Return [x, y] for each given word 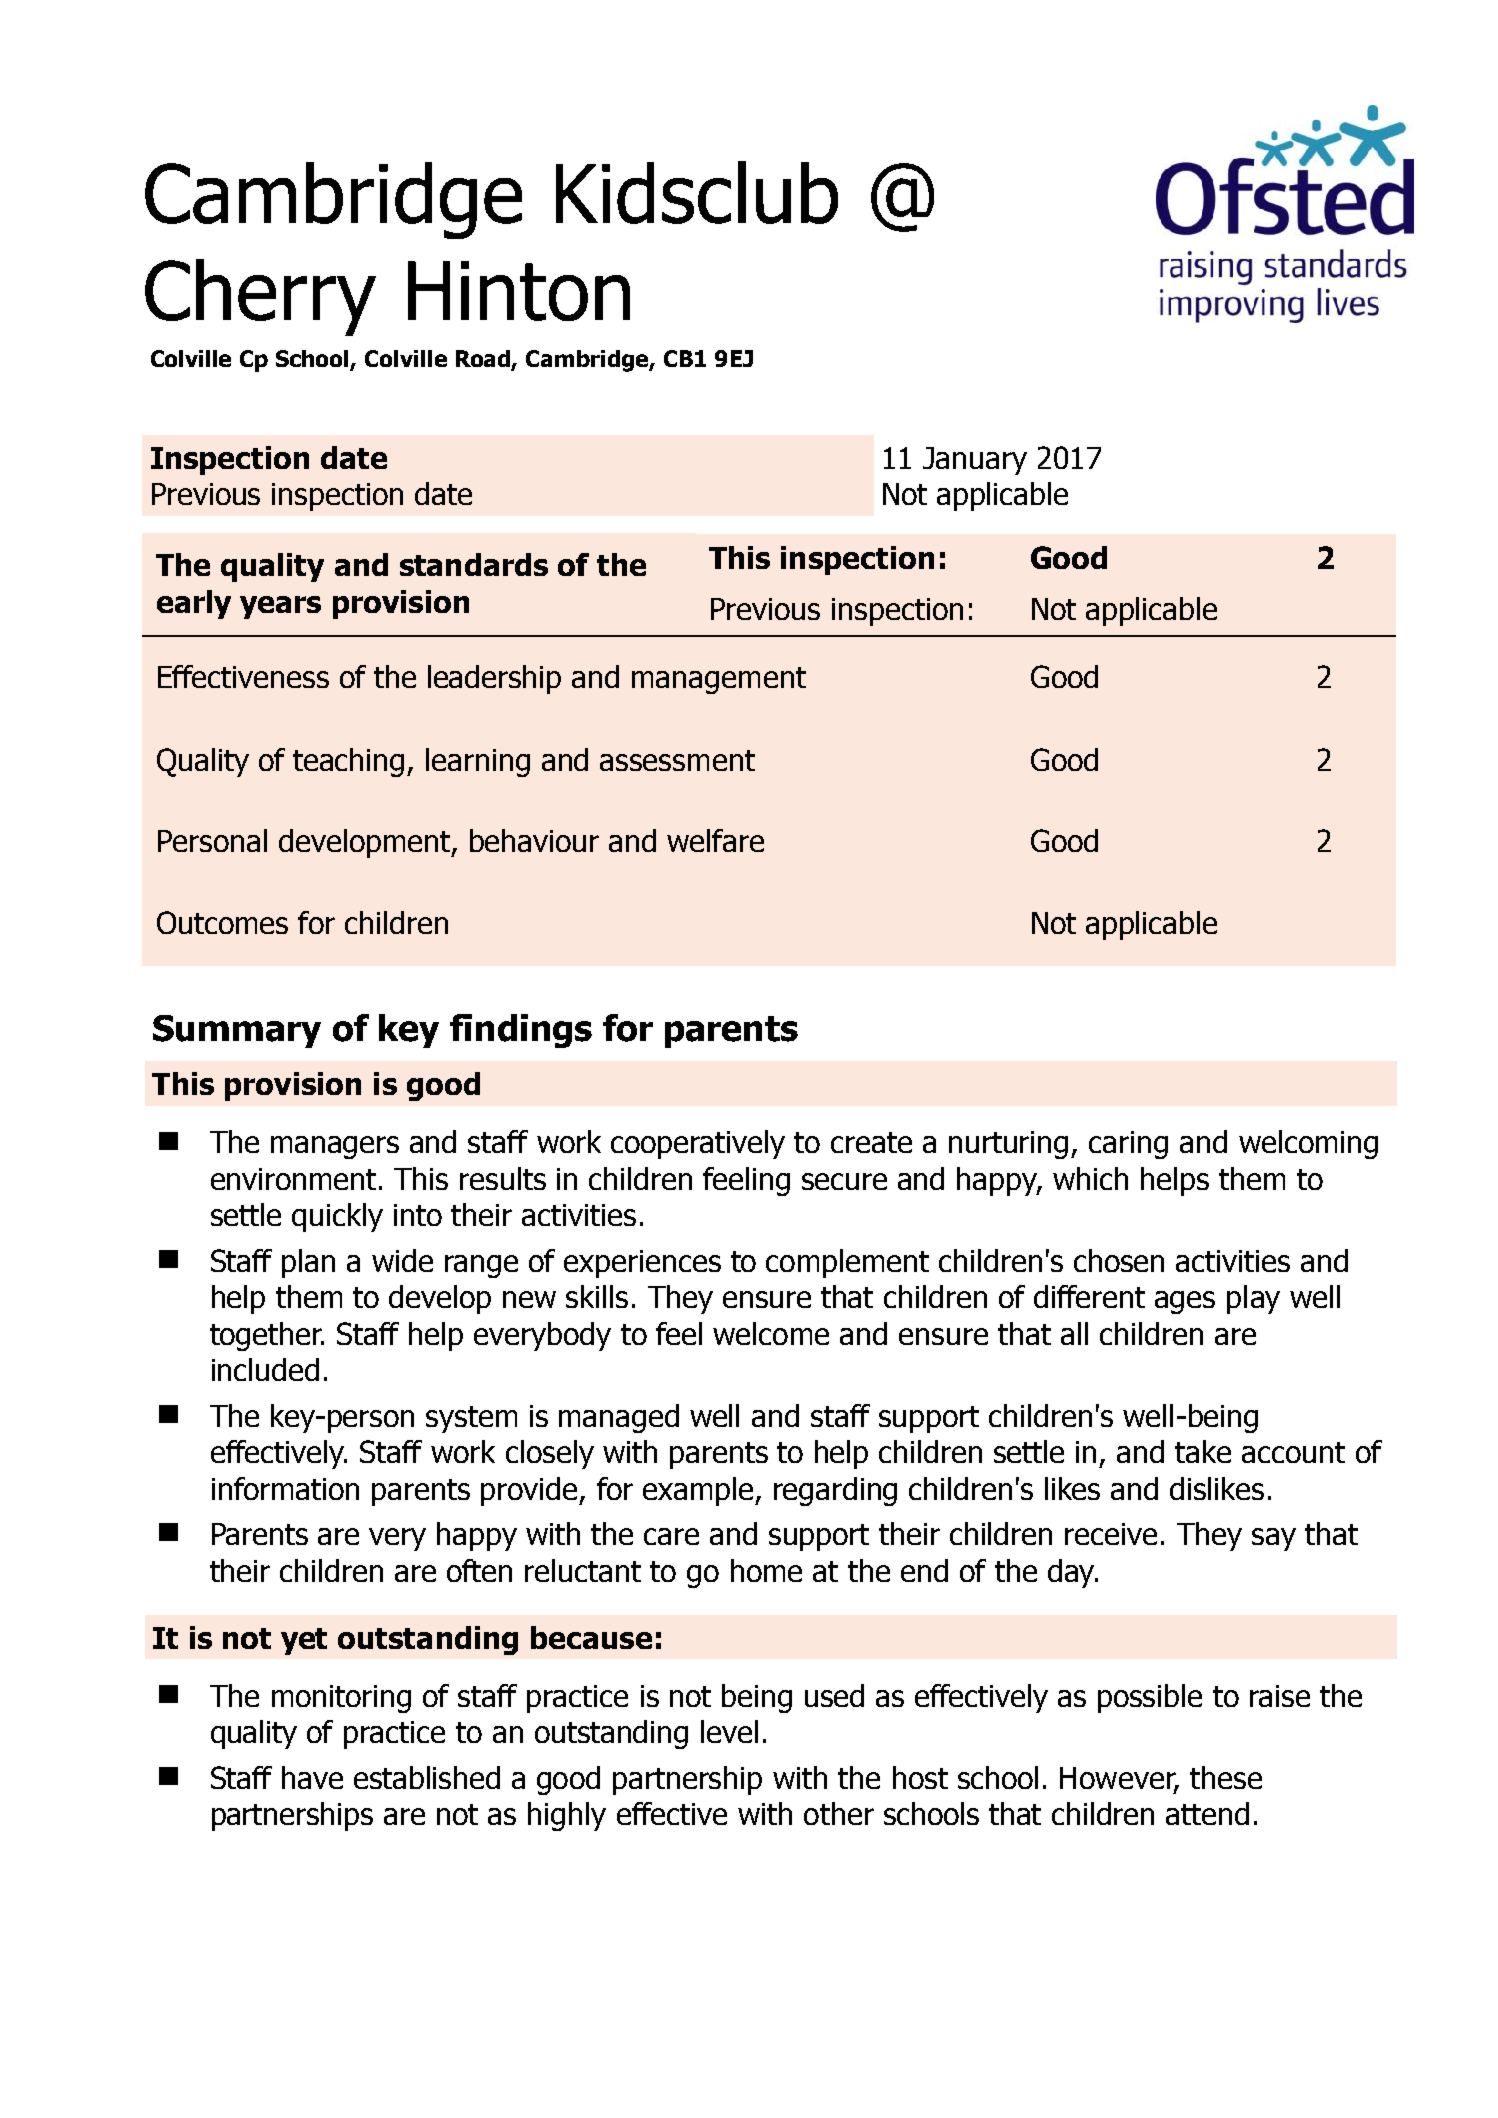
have [312, 1777]
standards [474, 564]
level [729, 1731]
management [719, 680]
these [1226, 1777]
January [975, 461]
